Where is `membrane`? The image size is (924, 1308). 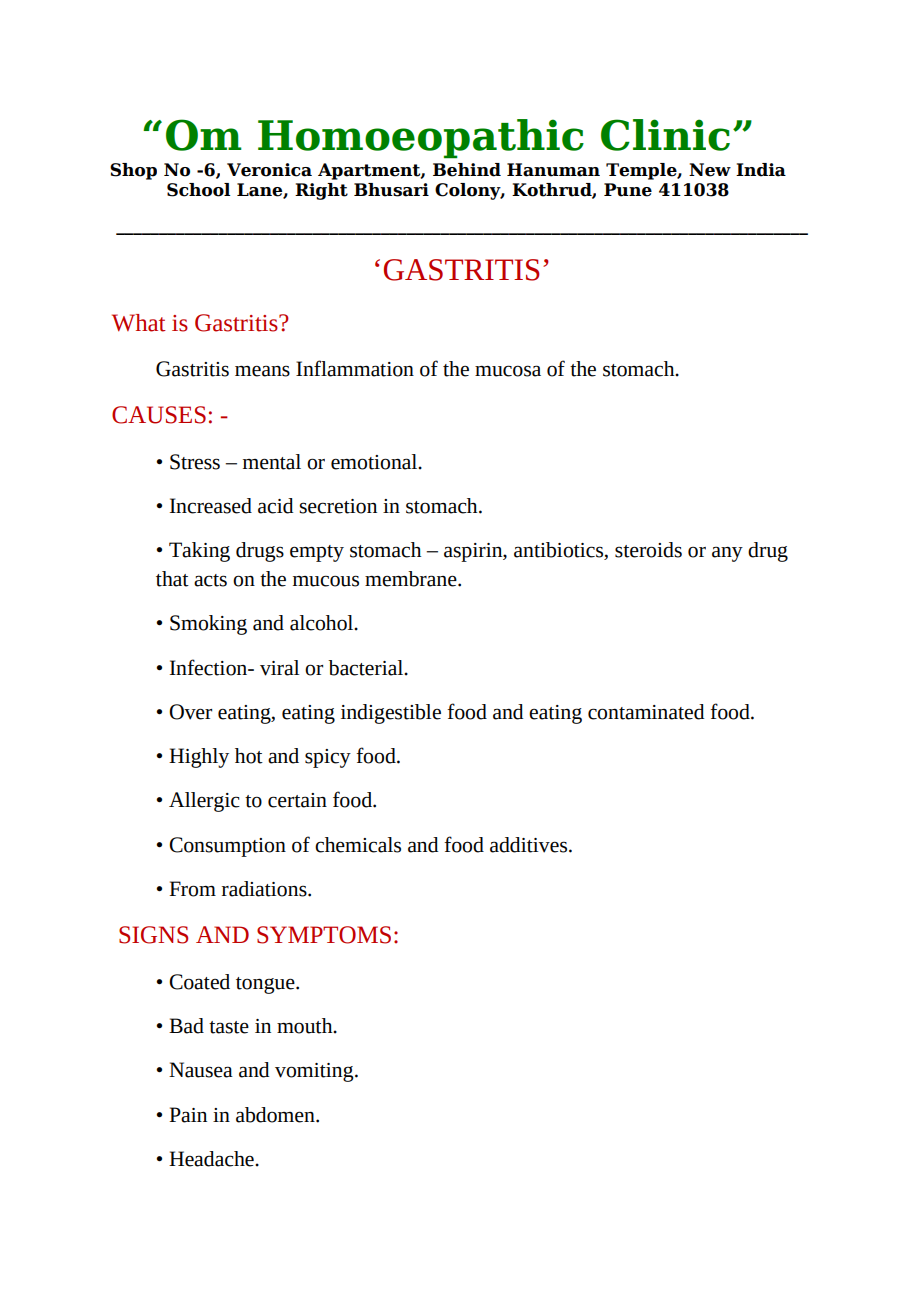 membrane is located at coordinates (412, 579).
